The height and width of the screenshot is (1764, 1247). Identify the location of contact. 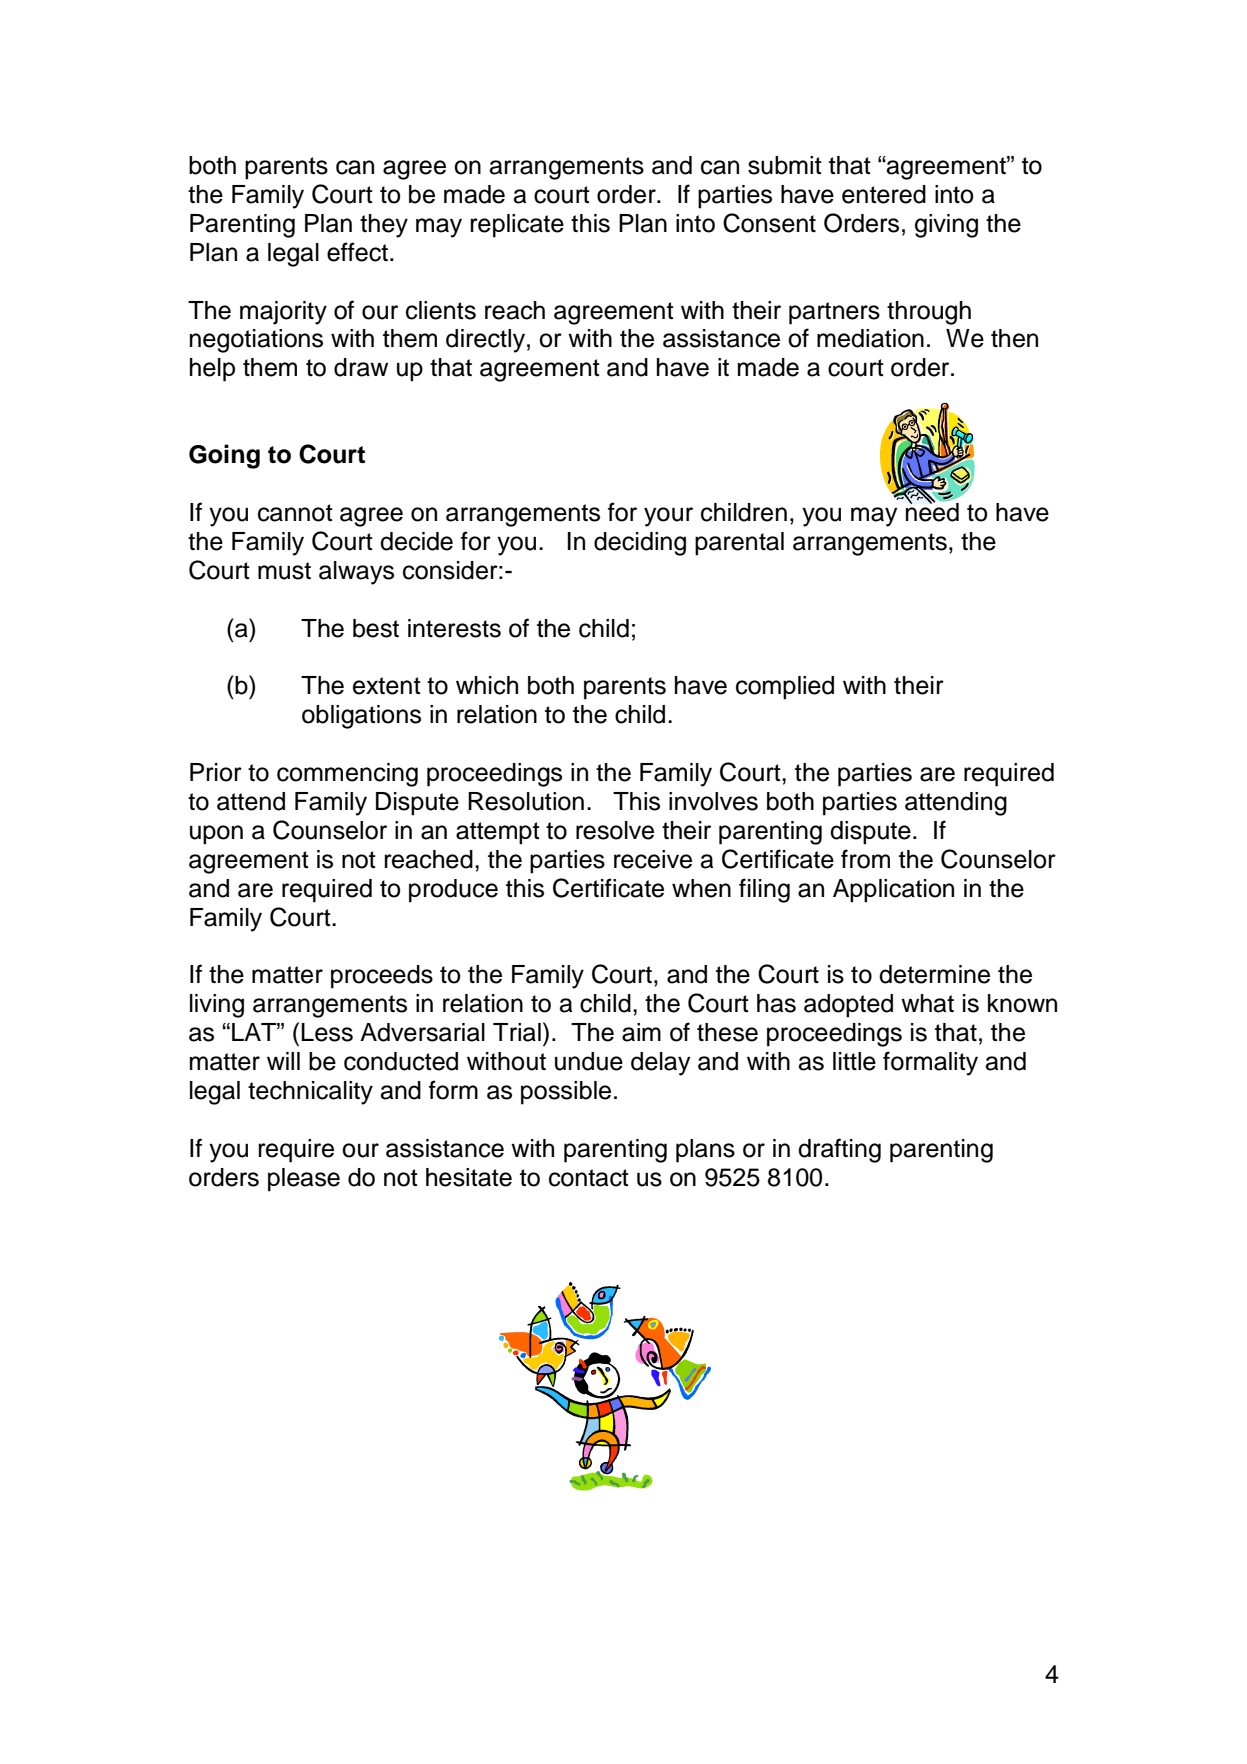
(589, 1178).
